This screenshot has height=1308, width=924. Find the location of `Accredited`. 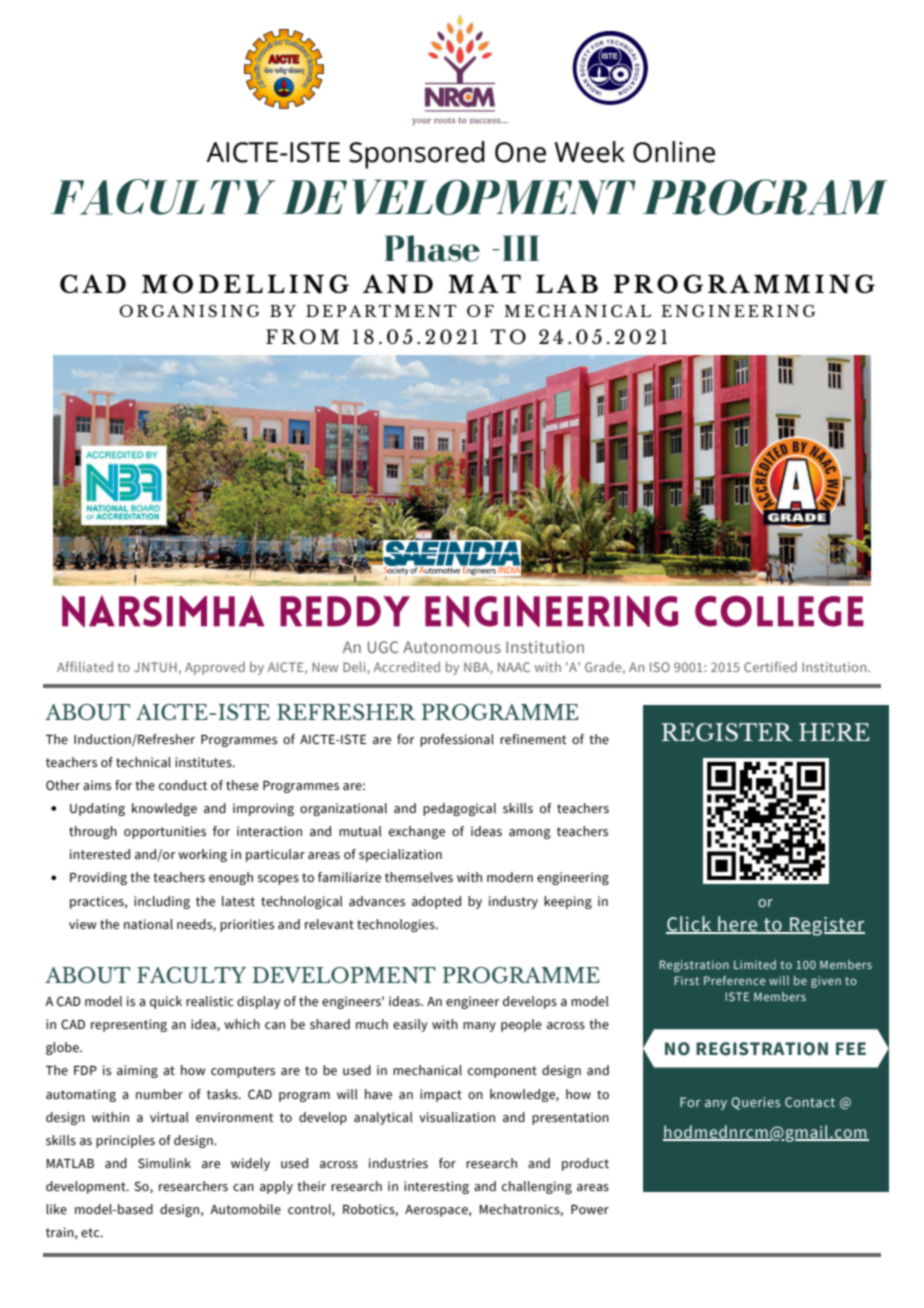

Accredited is located at coordinates (407, 666).
